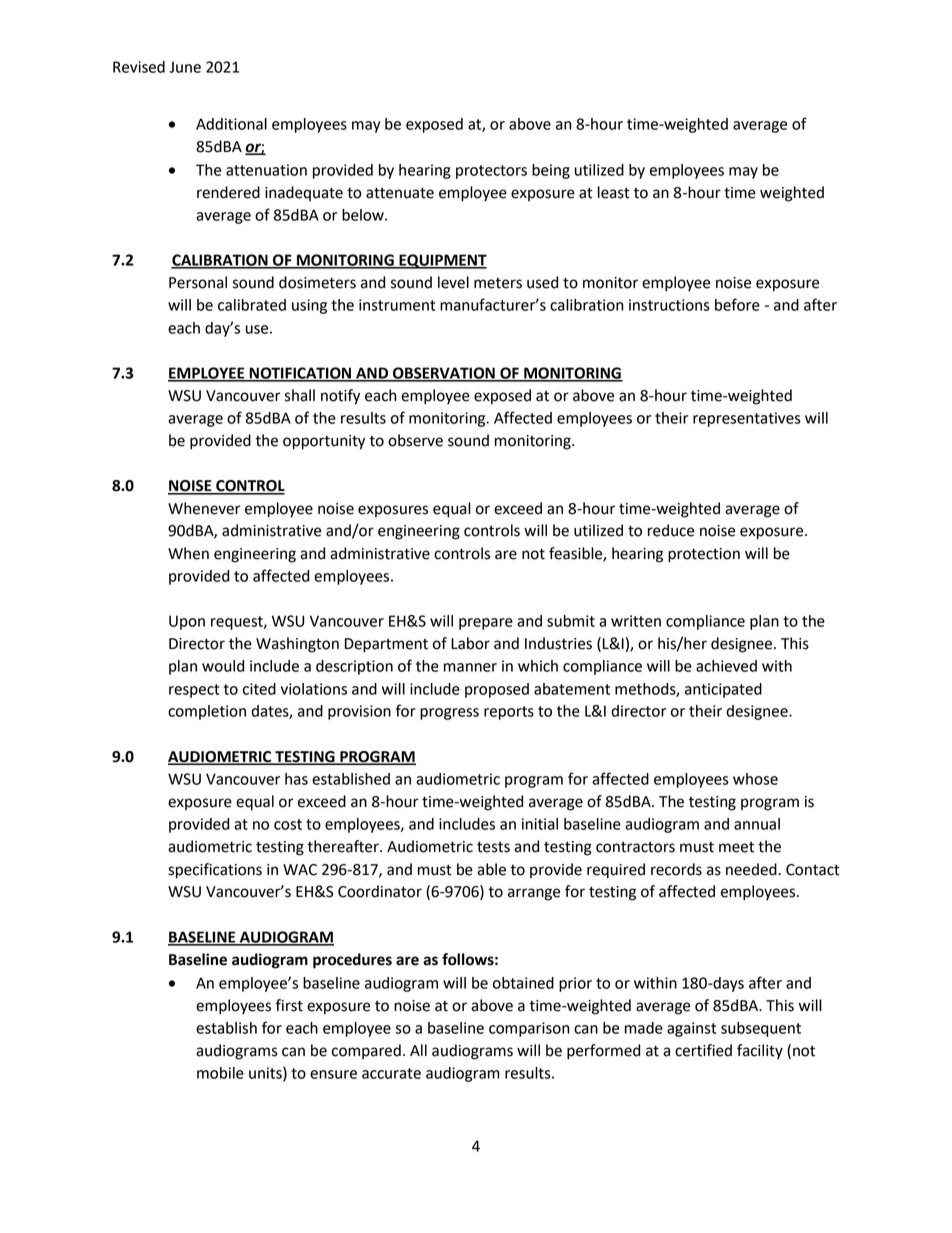  Describe the element at coordinates (231, 124) in the image. I see `Additional` at that location.
